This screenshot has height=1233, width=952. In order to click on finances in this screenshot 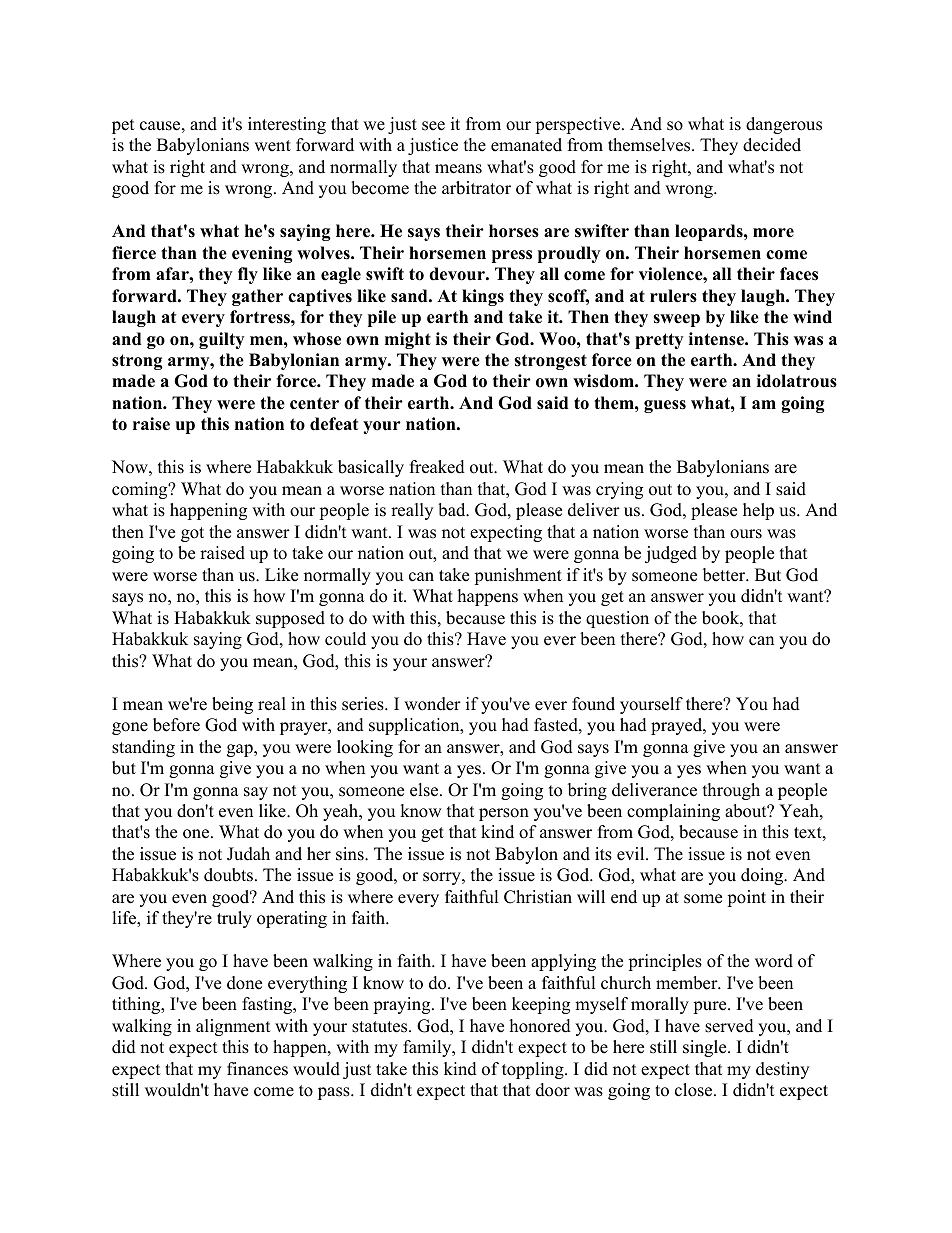, I will do `click(257, 1069)`.
